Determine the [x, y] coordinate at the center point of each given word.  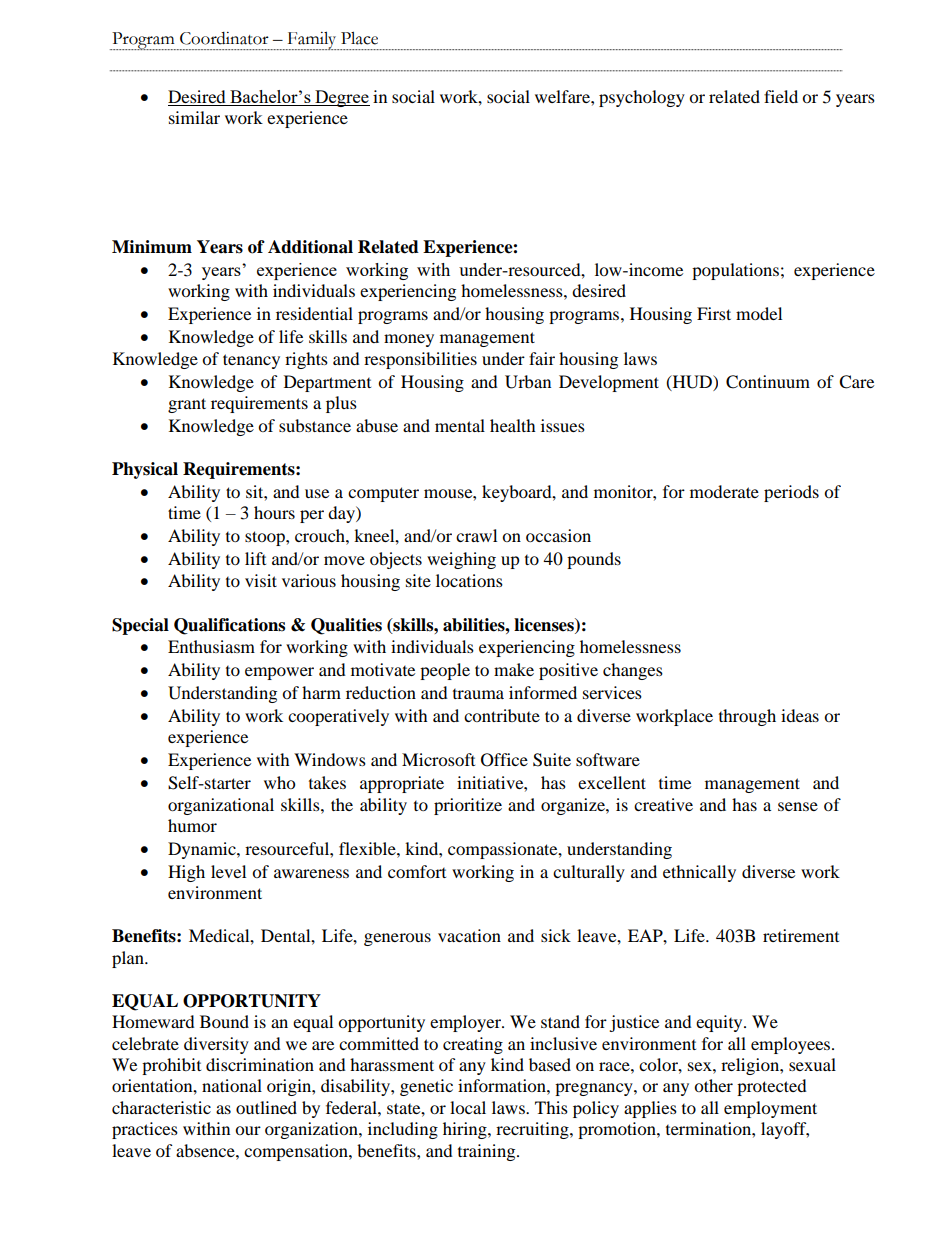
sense [798, 806]
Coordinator [224, 38]
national [232, 1085]
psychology [642, 98]
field [781, 96]
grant [187, 405]
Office [504, 760]
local [468, 1107]
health [513, 425]
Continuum [768, 382]
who [279, 782]
